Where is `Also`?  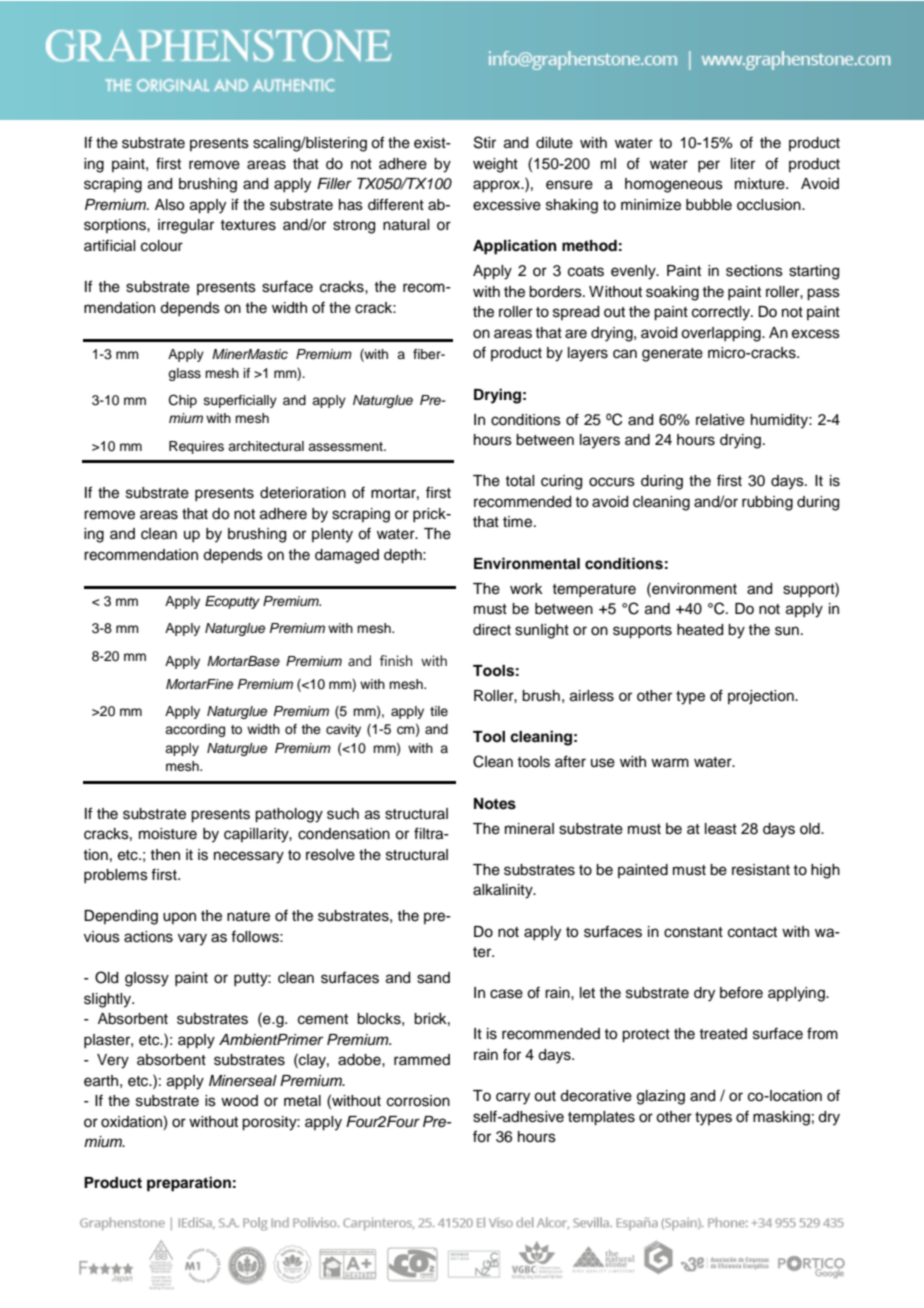
Also is located at coordinates (169, 205).
